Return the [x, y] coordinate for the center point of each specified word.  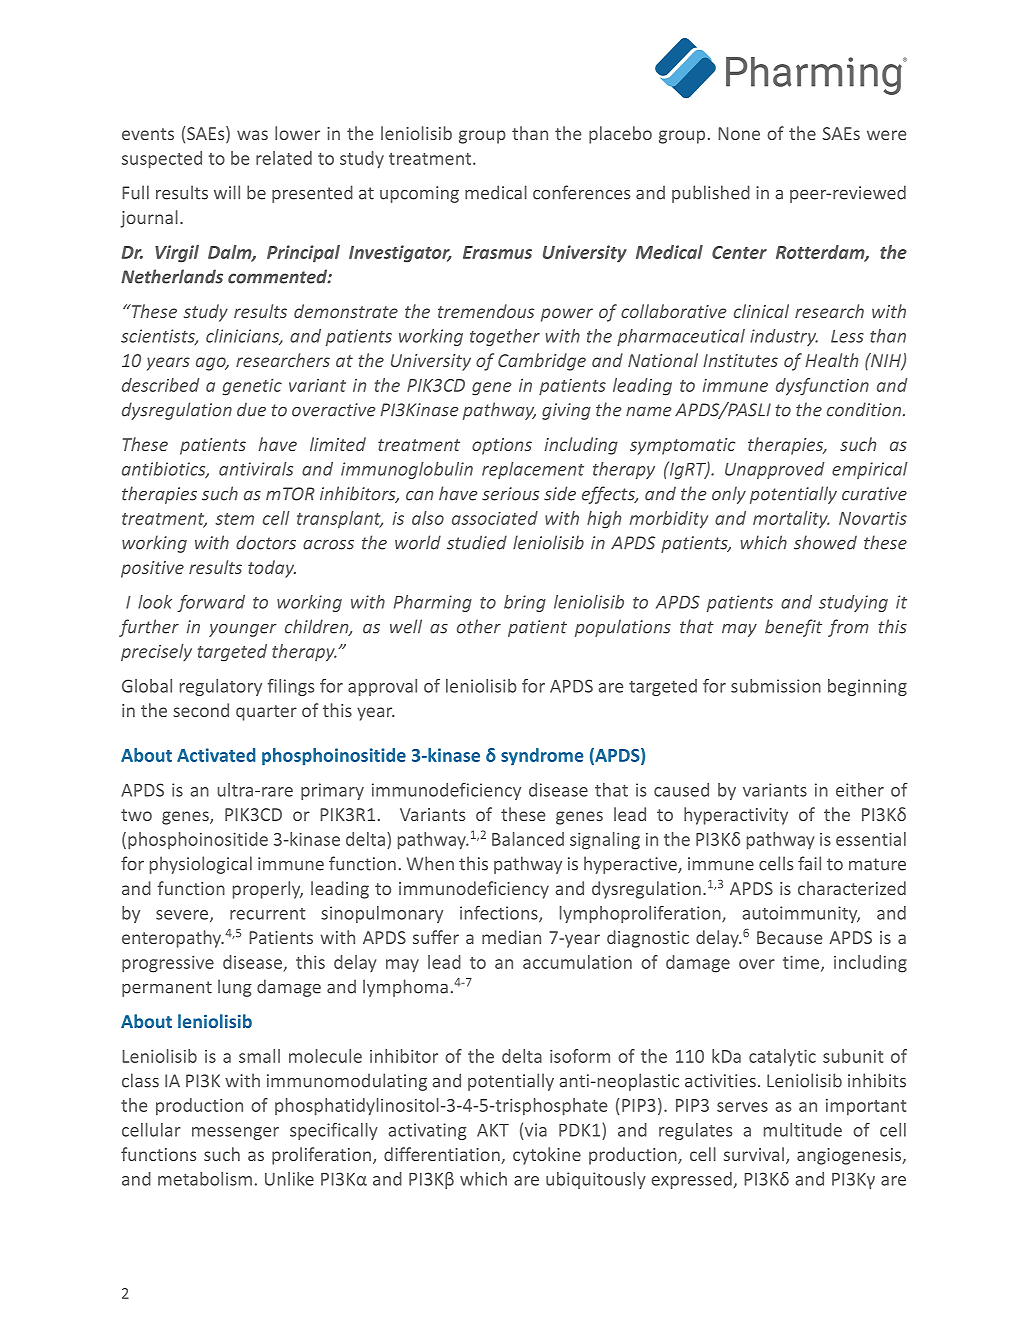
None [739, 133]
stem [234, 519]
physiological [201, 865]
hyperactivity [736, 816]
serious [510, 494]
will [227, 192]
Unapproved [775, 470]
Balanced [528, 839]
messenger [235, 1133]
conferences [581, 192]
